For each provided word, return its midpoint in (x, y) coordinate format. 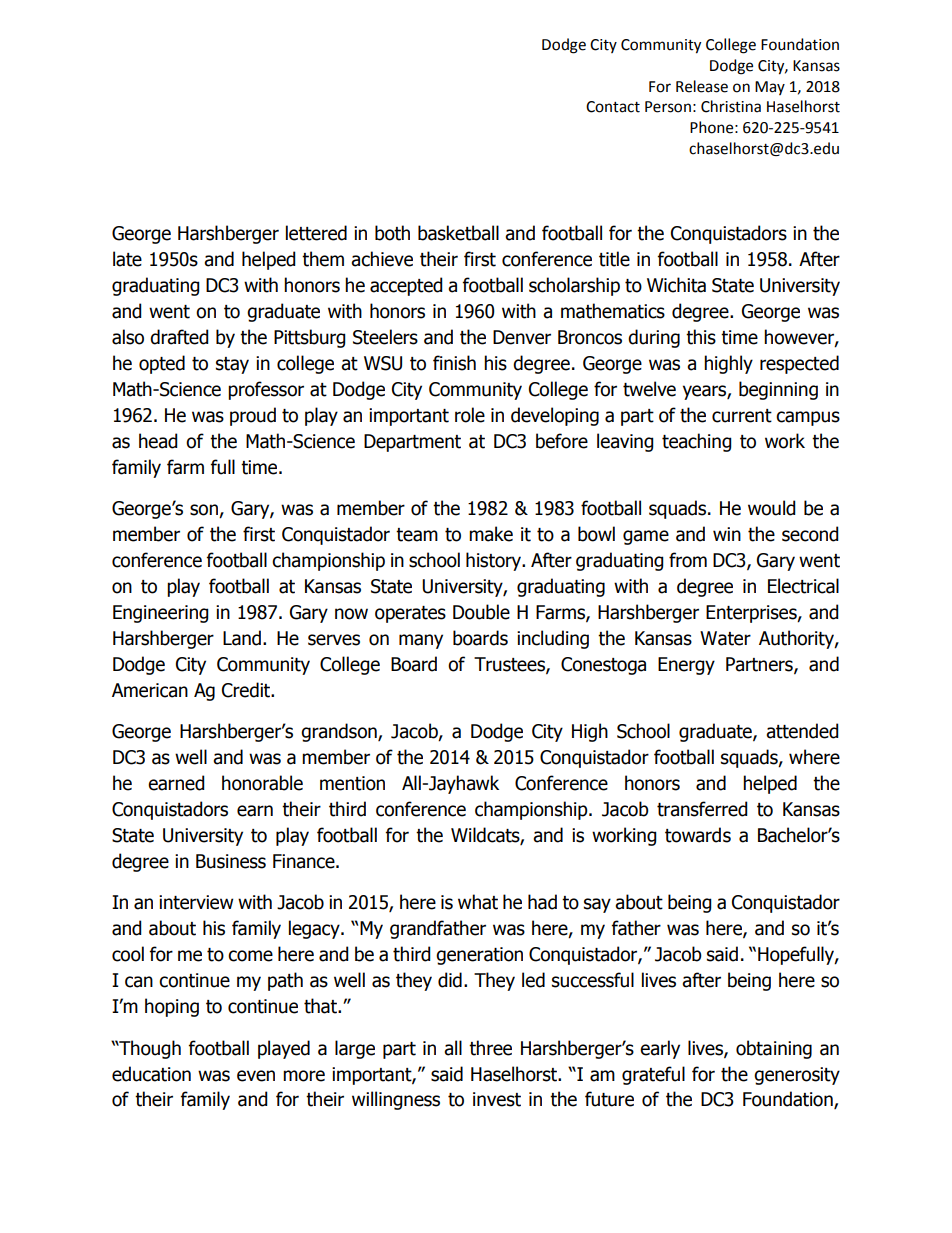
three (490, 1048)
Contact (613, 107)
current (742, 416)
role (470, 415)
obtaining (774, 1049)
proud (253, 416)
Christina (731, 106)
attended (802, 731)
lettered (316, 233)
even (256, 1076)
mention (352, 783)
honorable (262, 783)
